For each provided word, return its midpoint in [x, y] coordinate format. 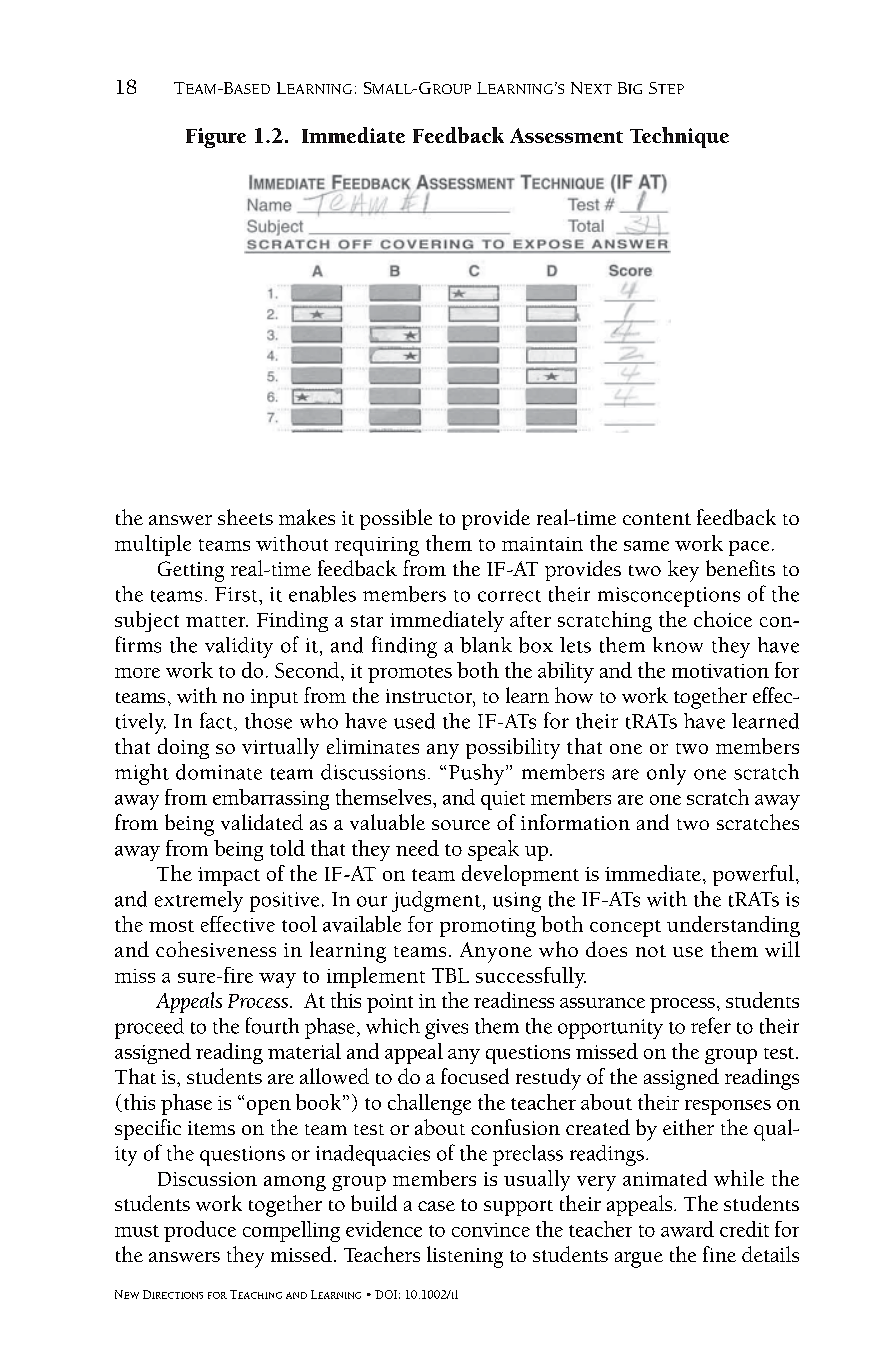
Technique [679, 137]
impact [229, 876]
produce [200, 1231]
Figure [216, 138]
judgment [436, 901]
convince [491, 1230]
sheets [245, 517]
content [657, 519]
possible [396, 519]
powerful [753, 875]
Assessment [566, 135]
